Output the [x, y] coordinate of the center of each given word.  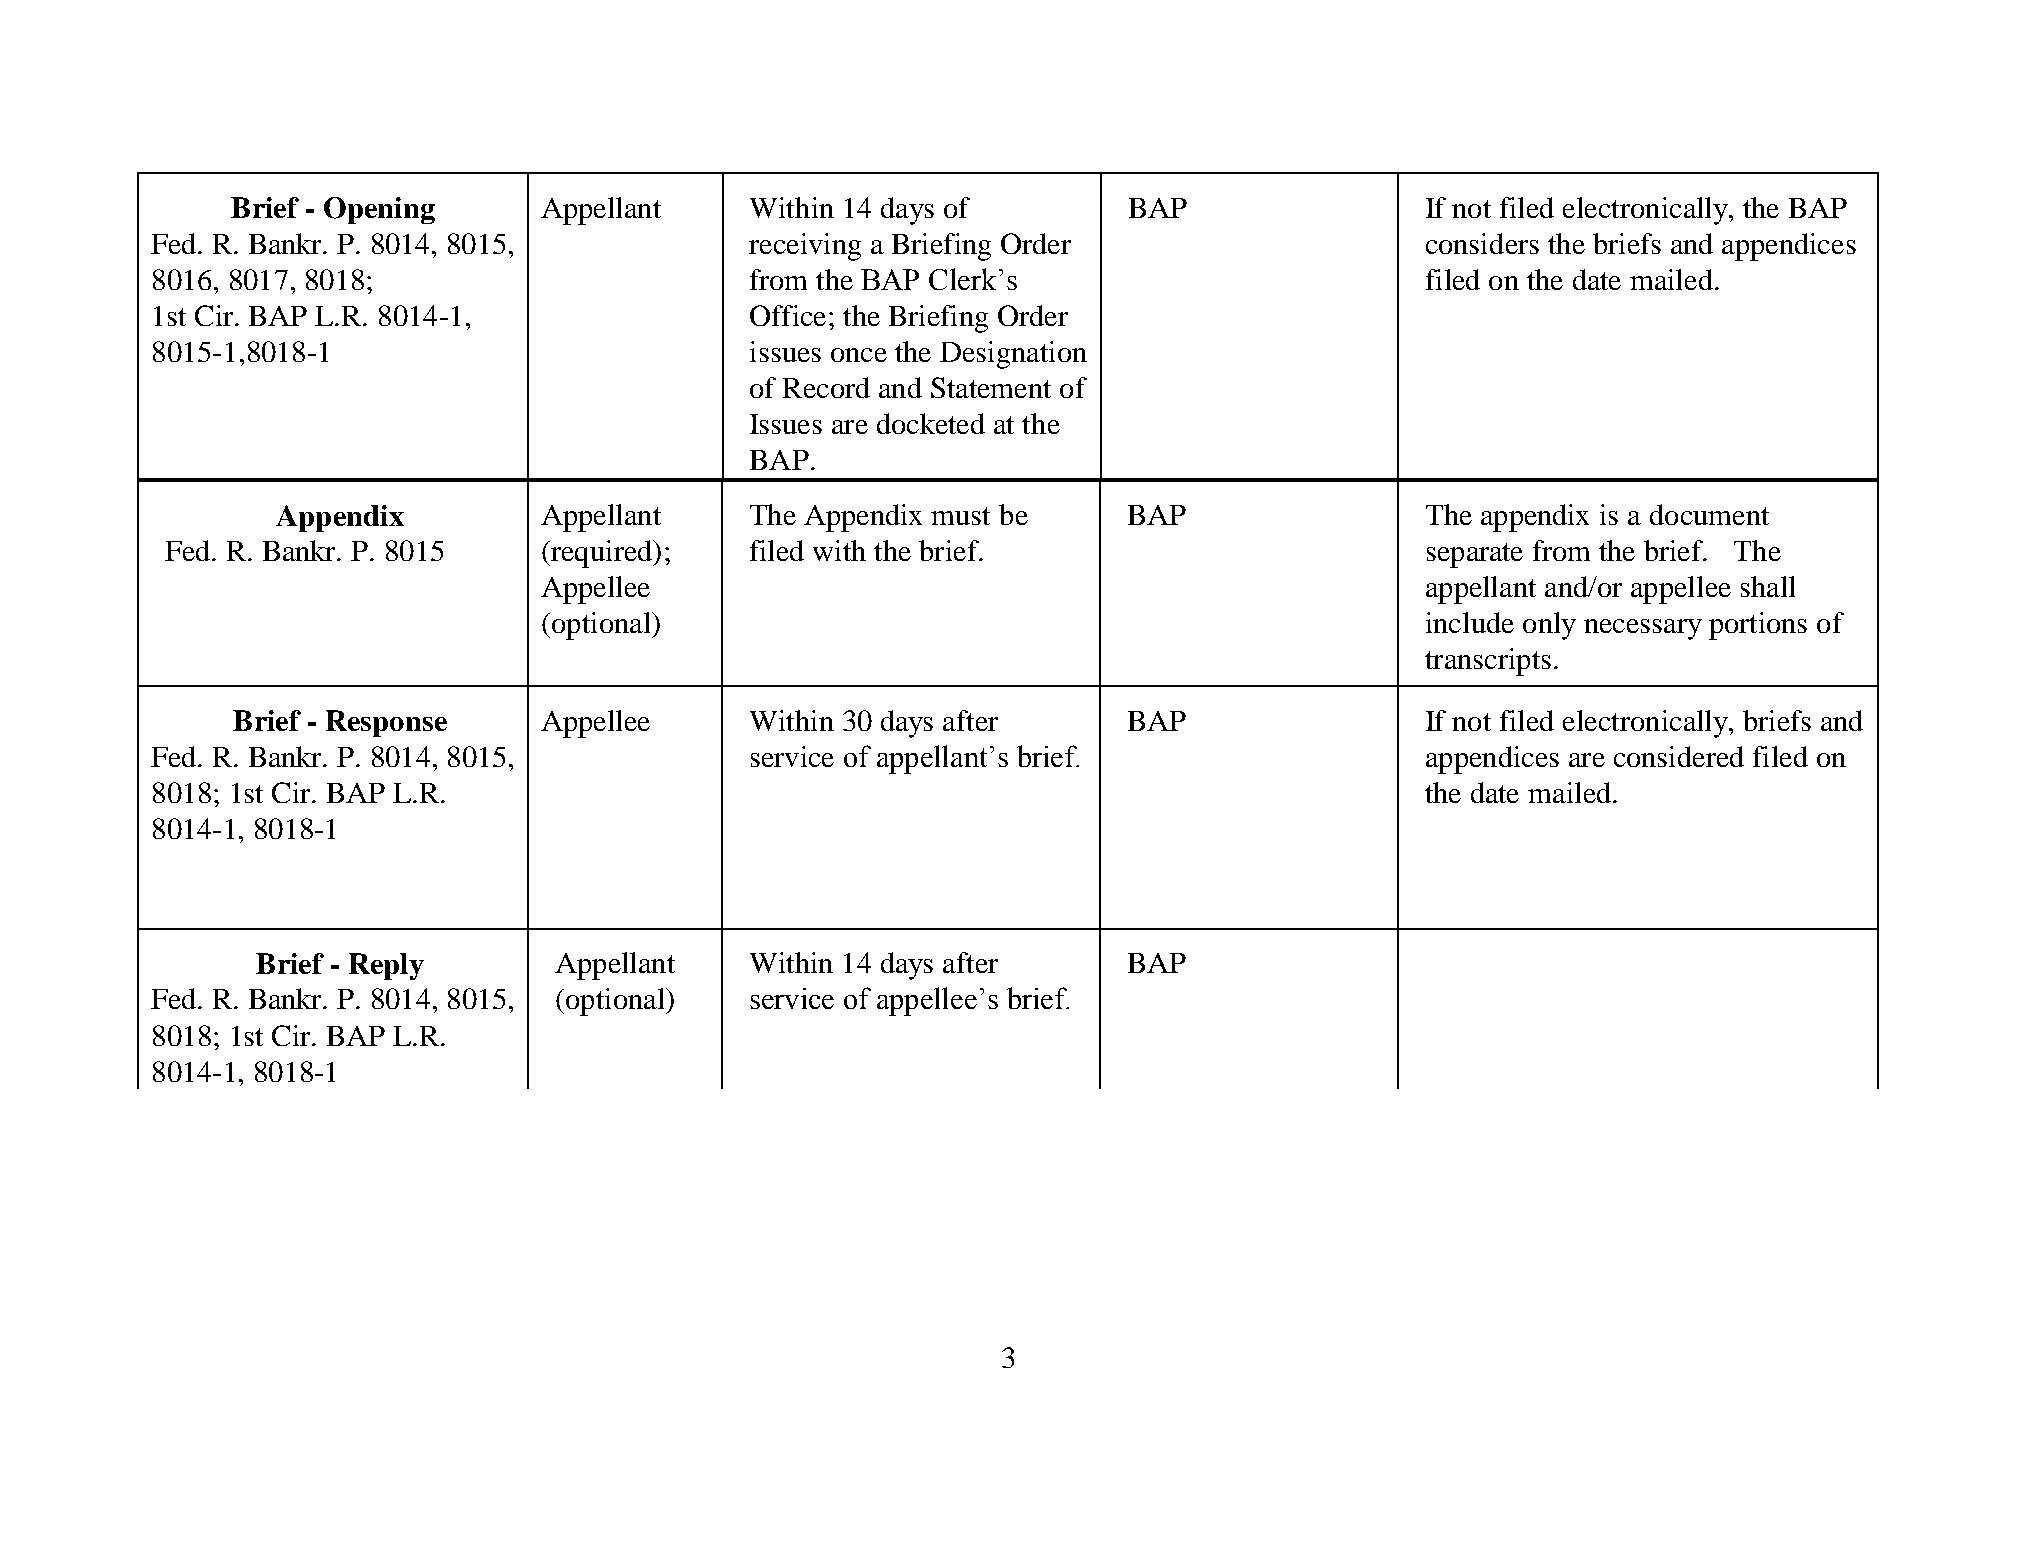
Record [826, 387]
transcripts [1488, 662]
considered [1679, 756]
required [602, 554]
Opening [379, 210]
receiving [805, 247]
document [1709, 514]
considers [1482, 243]
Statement [991, 387]
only [1549, 626]
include [1470, 622]
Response [386, 723]
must [960, 516]
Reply [386, 966]
